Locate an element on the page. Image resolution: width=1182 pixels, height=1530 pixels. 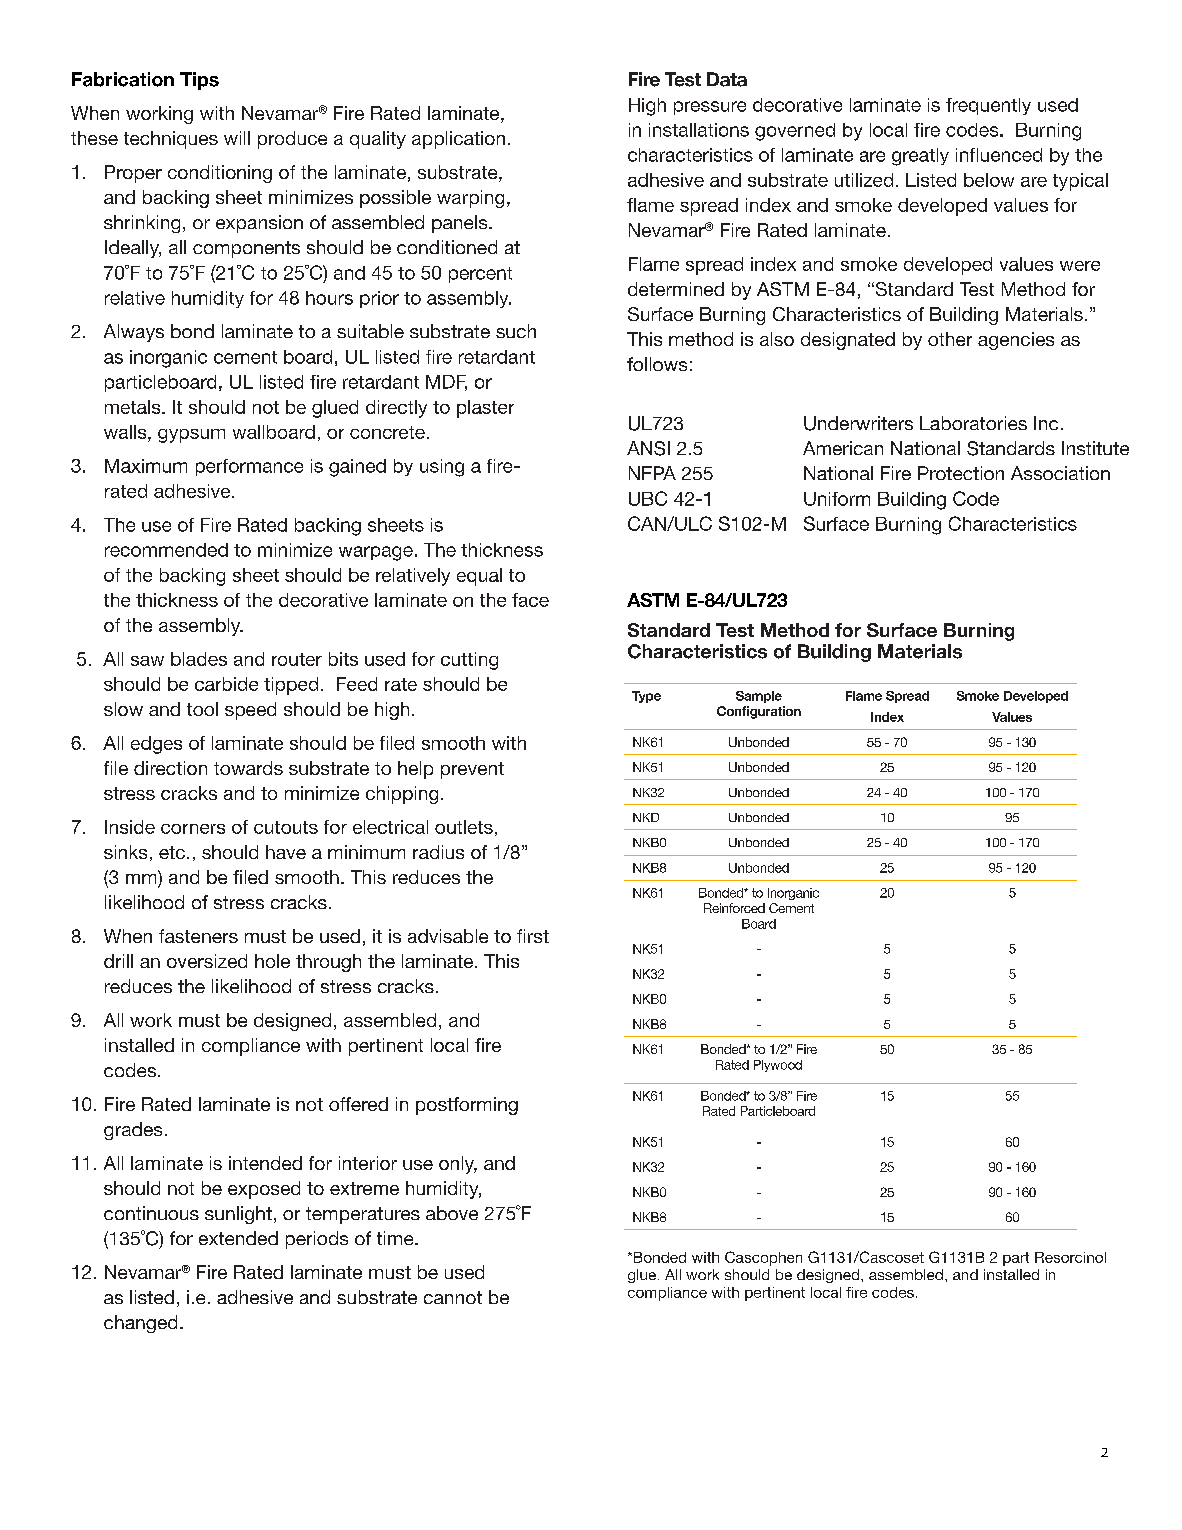
installations is located at coordinates (699, 130).
